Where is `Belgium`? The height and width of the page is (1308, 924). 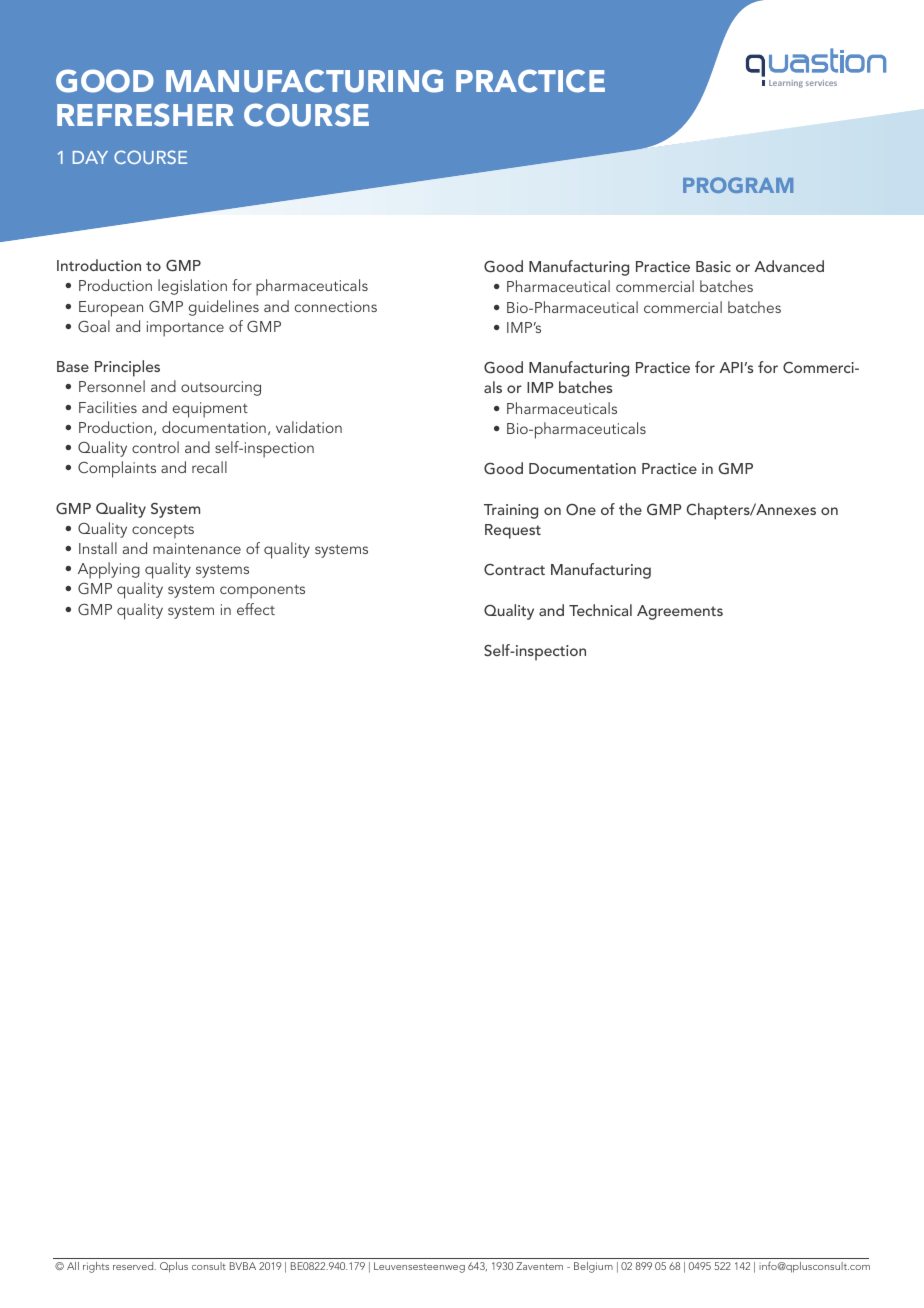
Belgium is located at coordinates (593, 1267).
